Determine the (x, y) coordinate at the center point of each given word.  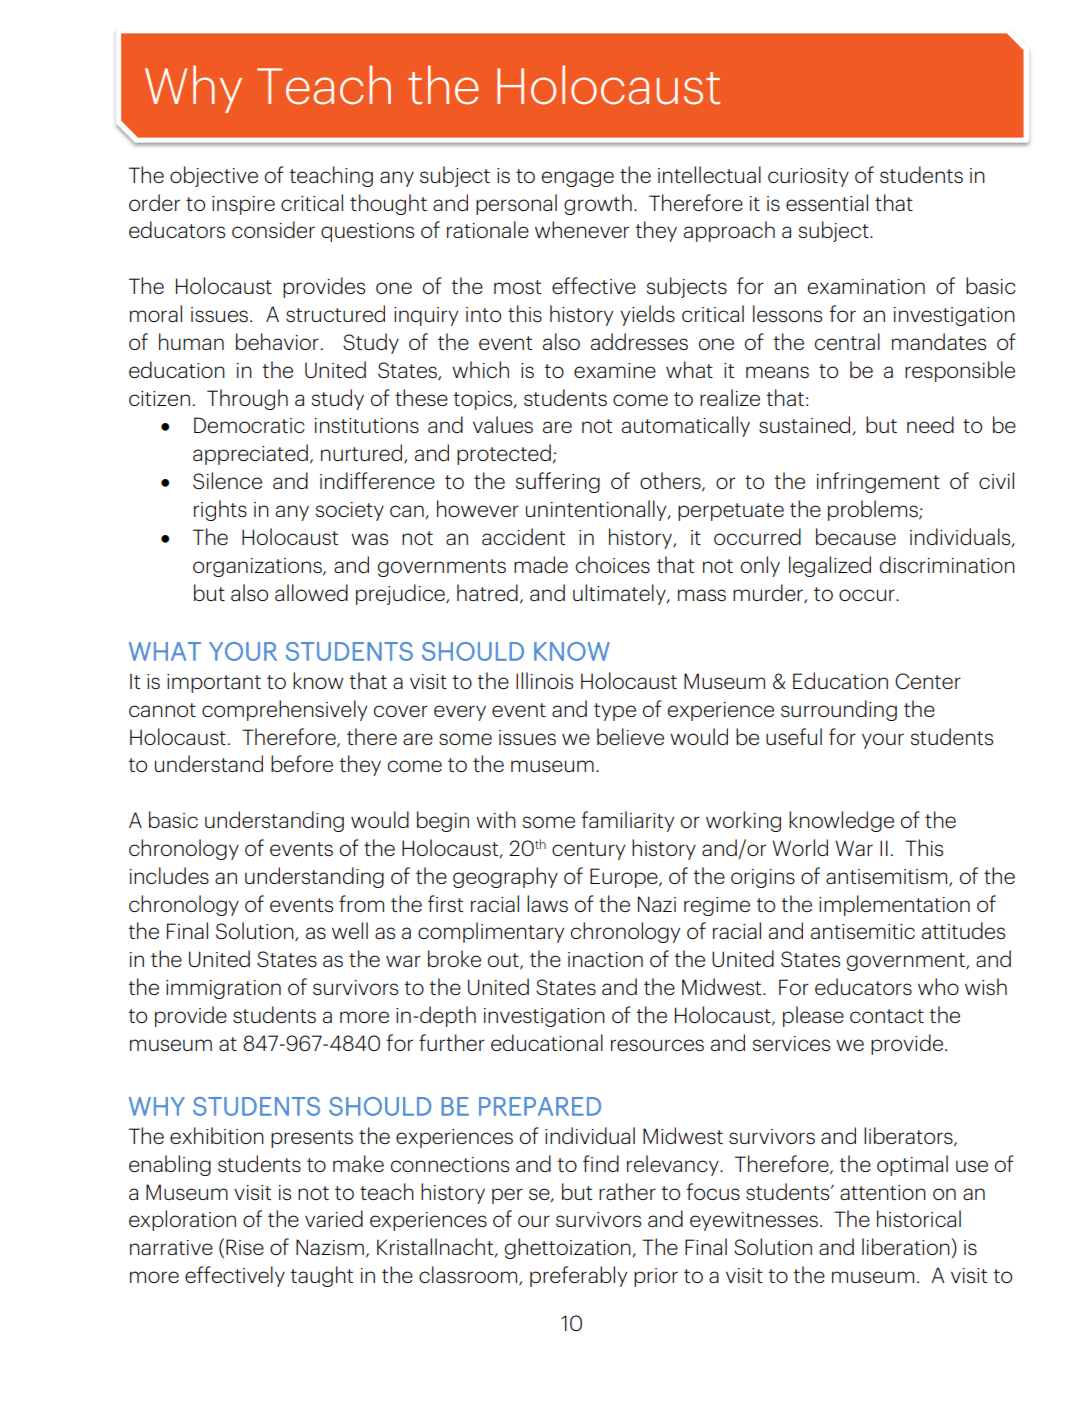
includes (169, 876)
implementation (894, 905)
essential (827, 203)
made (541, 564)
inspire (243, 205)
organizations (258, 567)
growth (598, 204)
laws (547, 903)
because (856, 536)
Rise (245, 1247)
